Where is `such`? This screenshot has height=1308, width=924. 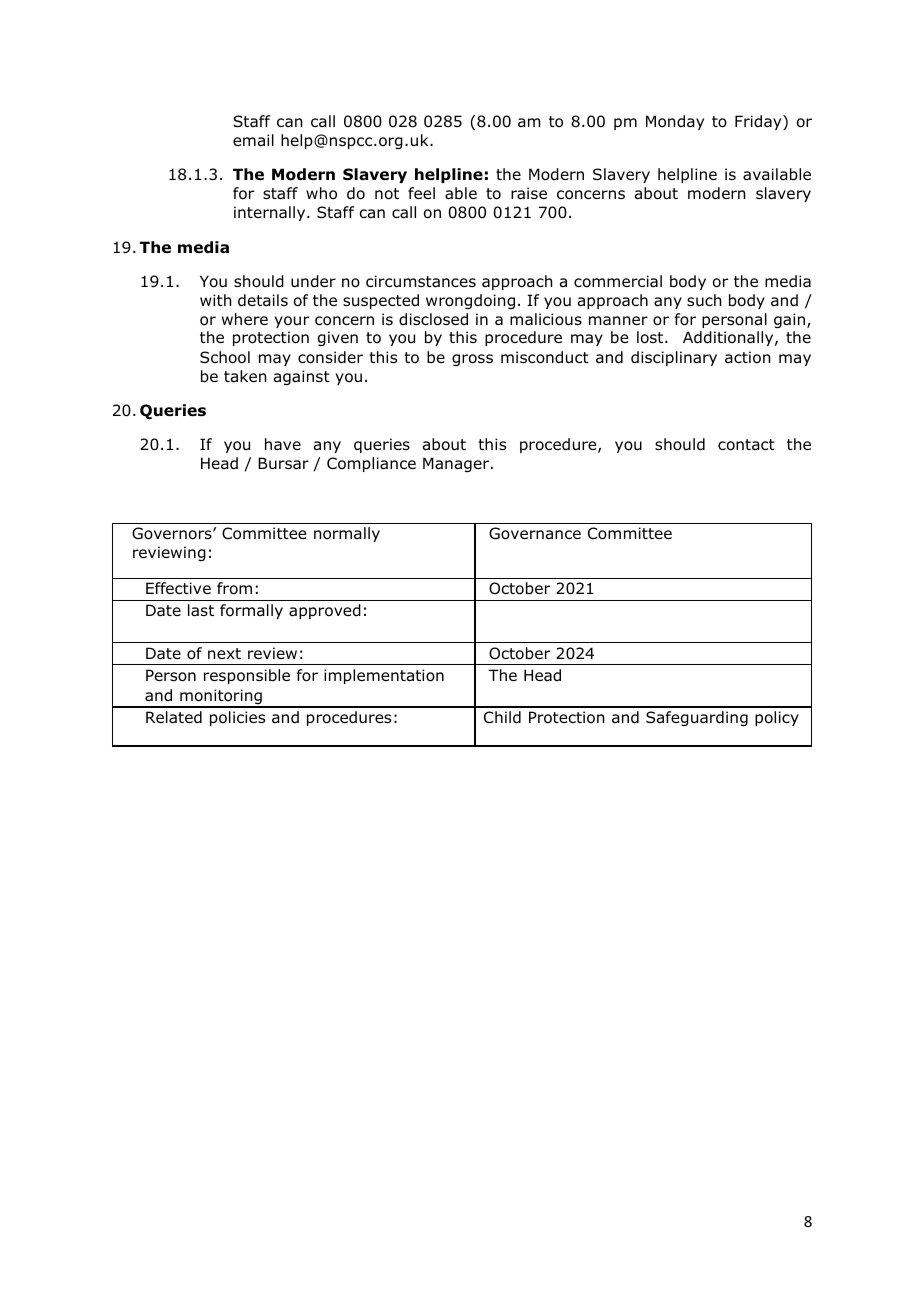 such is located at coordinates (704, 300).
